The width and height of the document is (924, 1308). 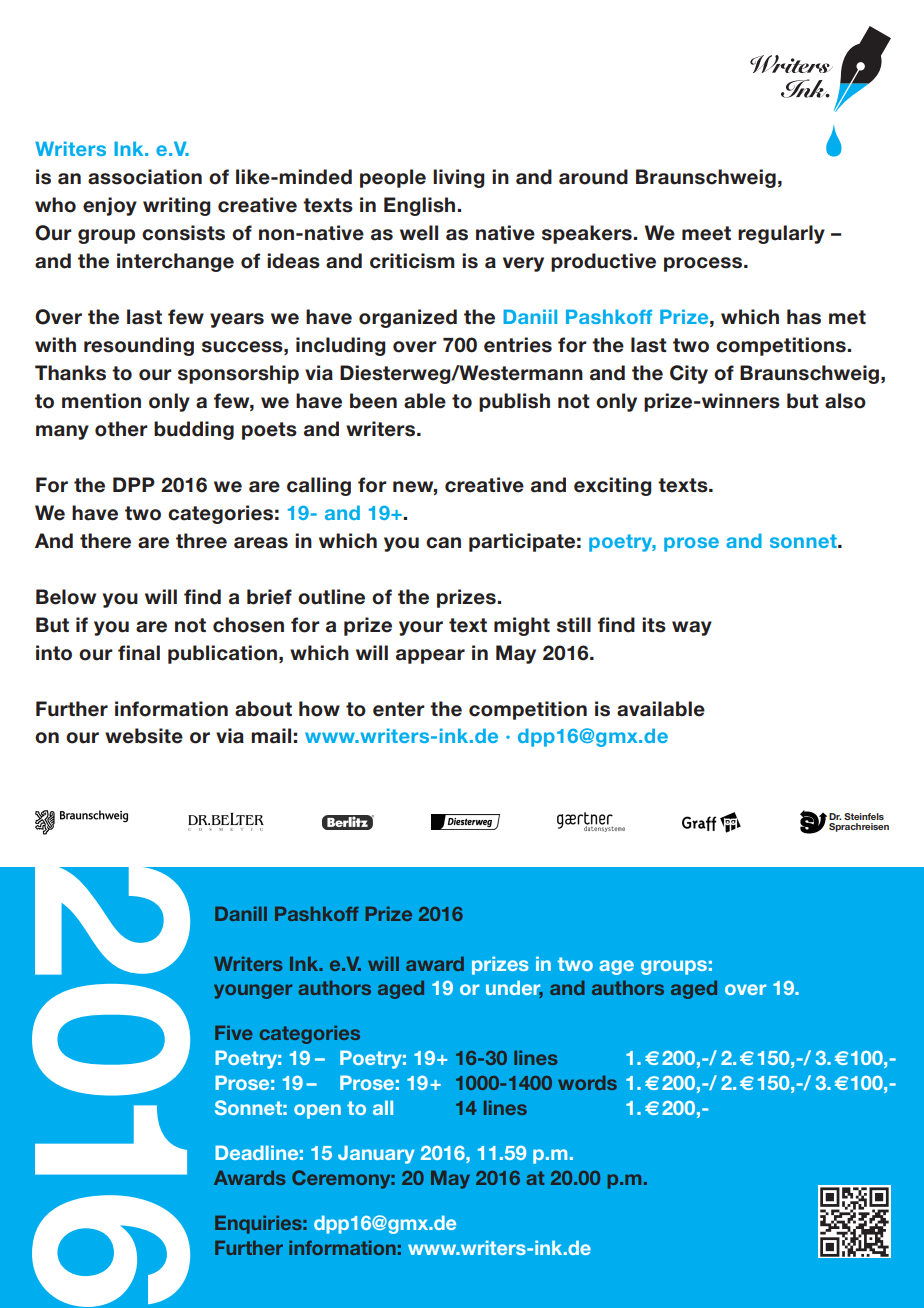 I want to click on other, so click(x=121, y=429).
